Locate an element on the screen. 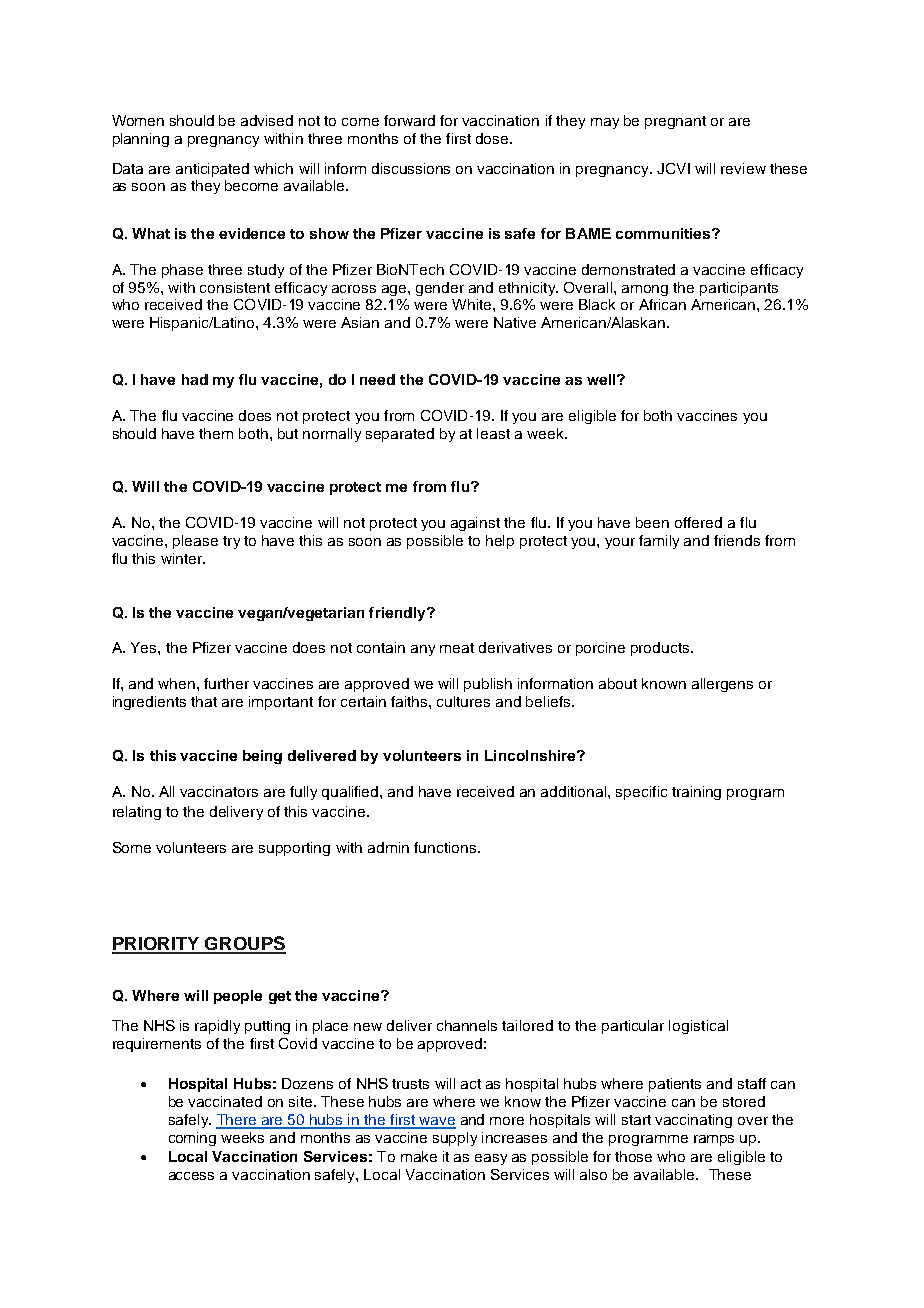 The height and width of the screenshot is (1308, 924). further is located at coordinates (226, 683).
